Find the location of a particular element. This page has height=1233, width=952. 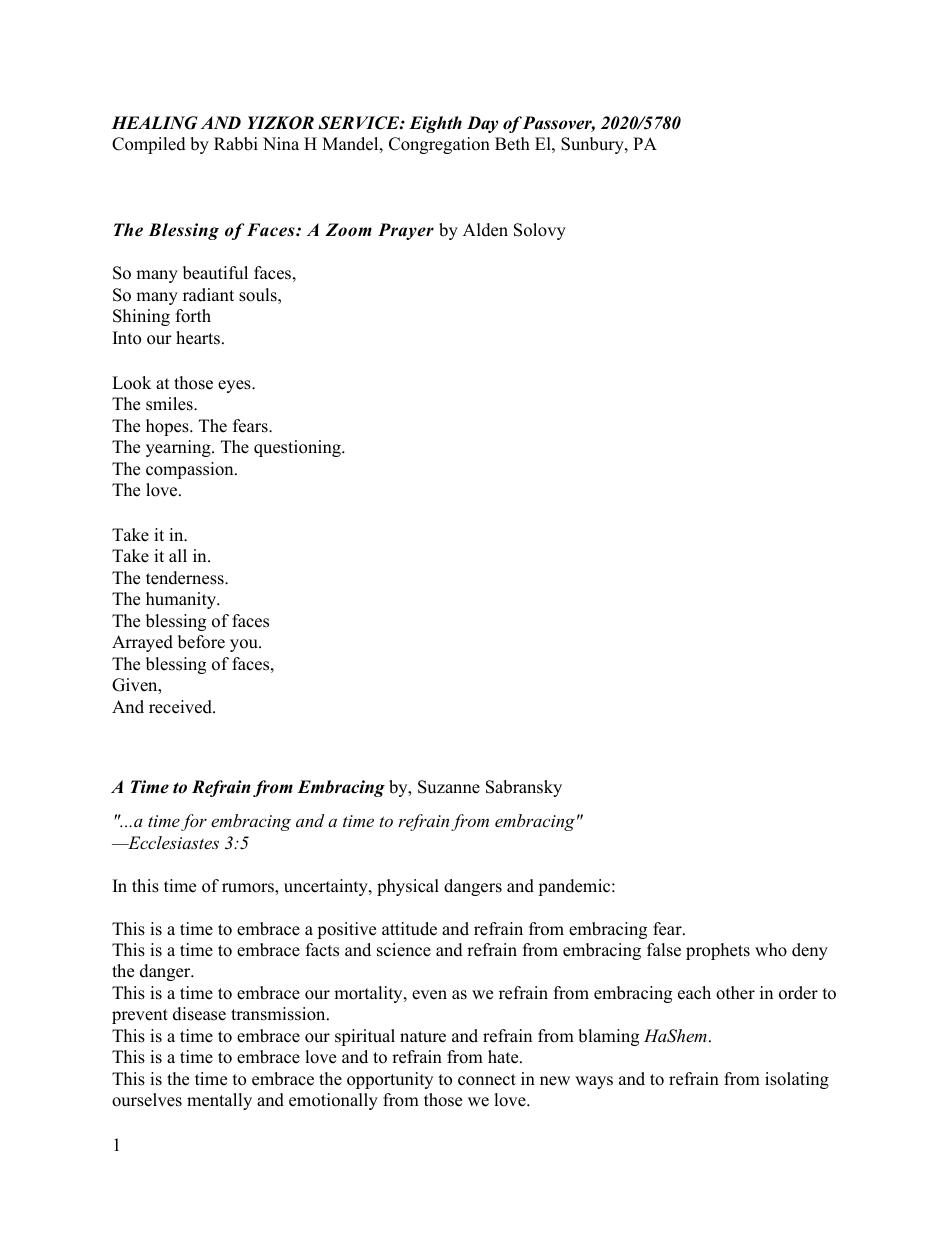

mentally is located at coordinates (219, 1101).
